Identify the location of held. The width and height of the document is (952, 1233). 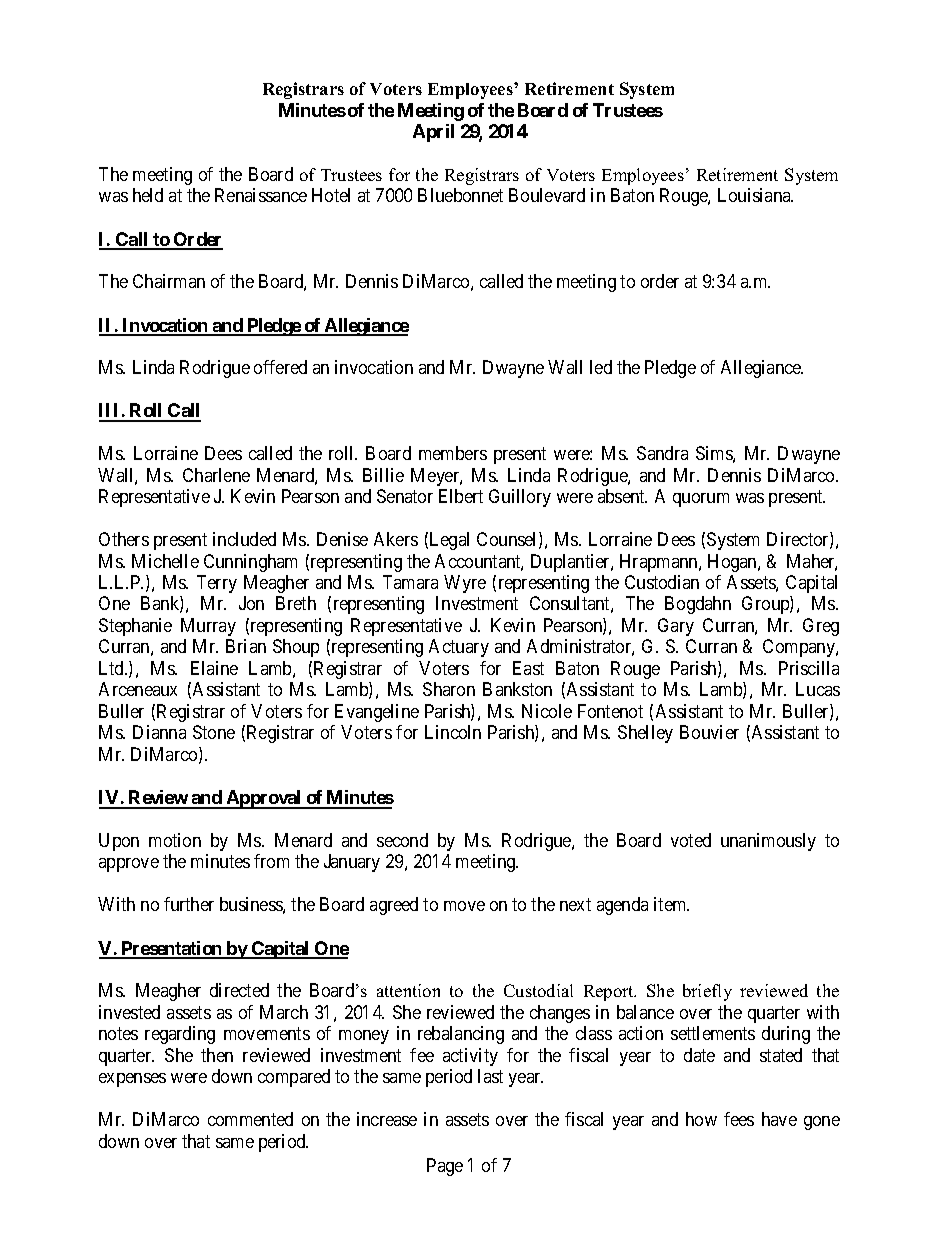
(148, 195).
